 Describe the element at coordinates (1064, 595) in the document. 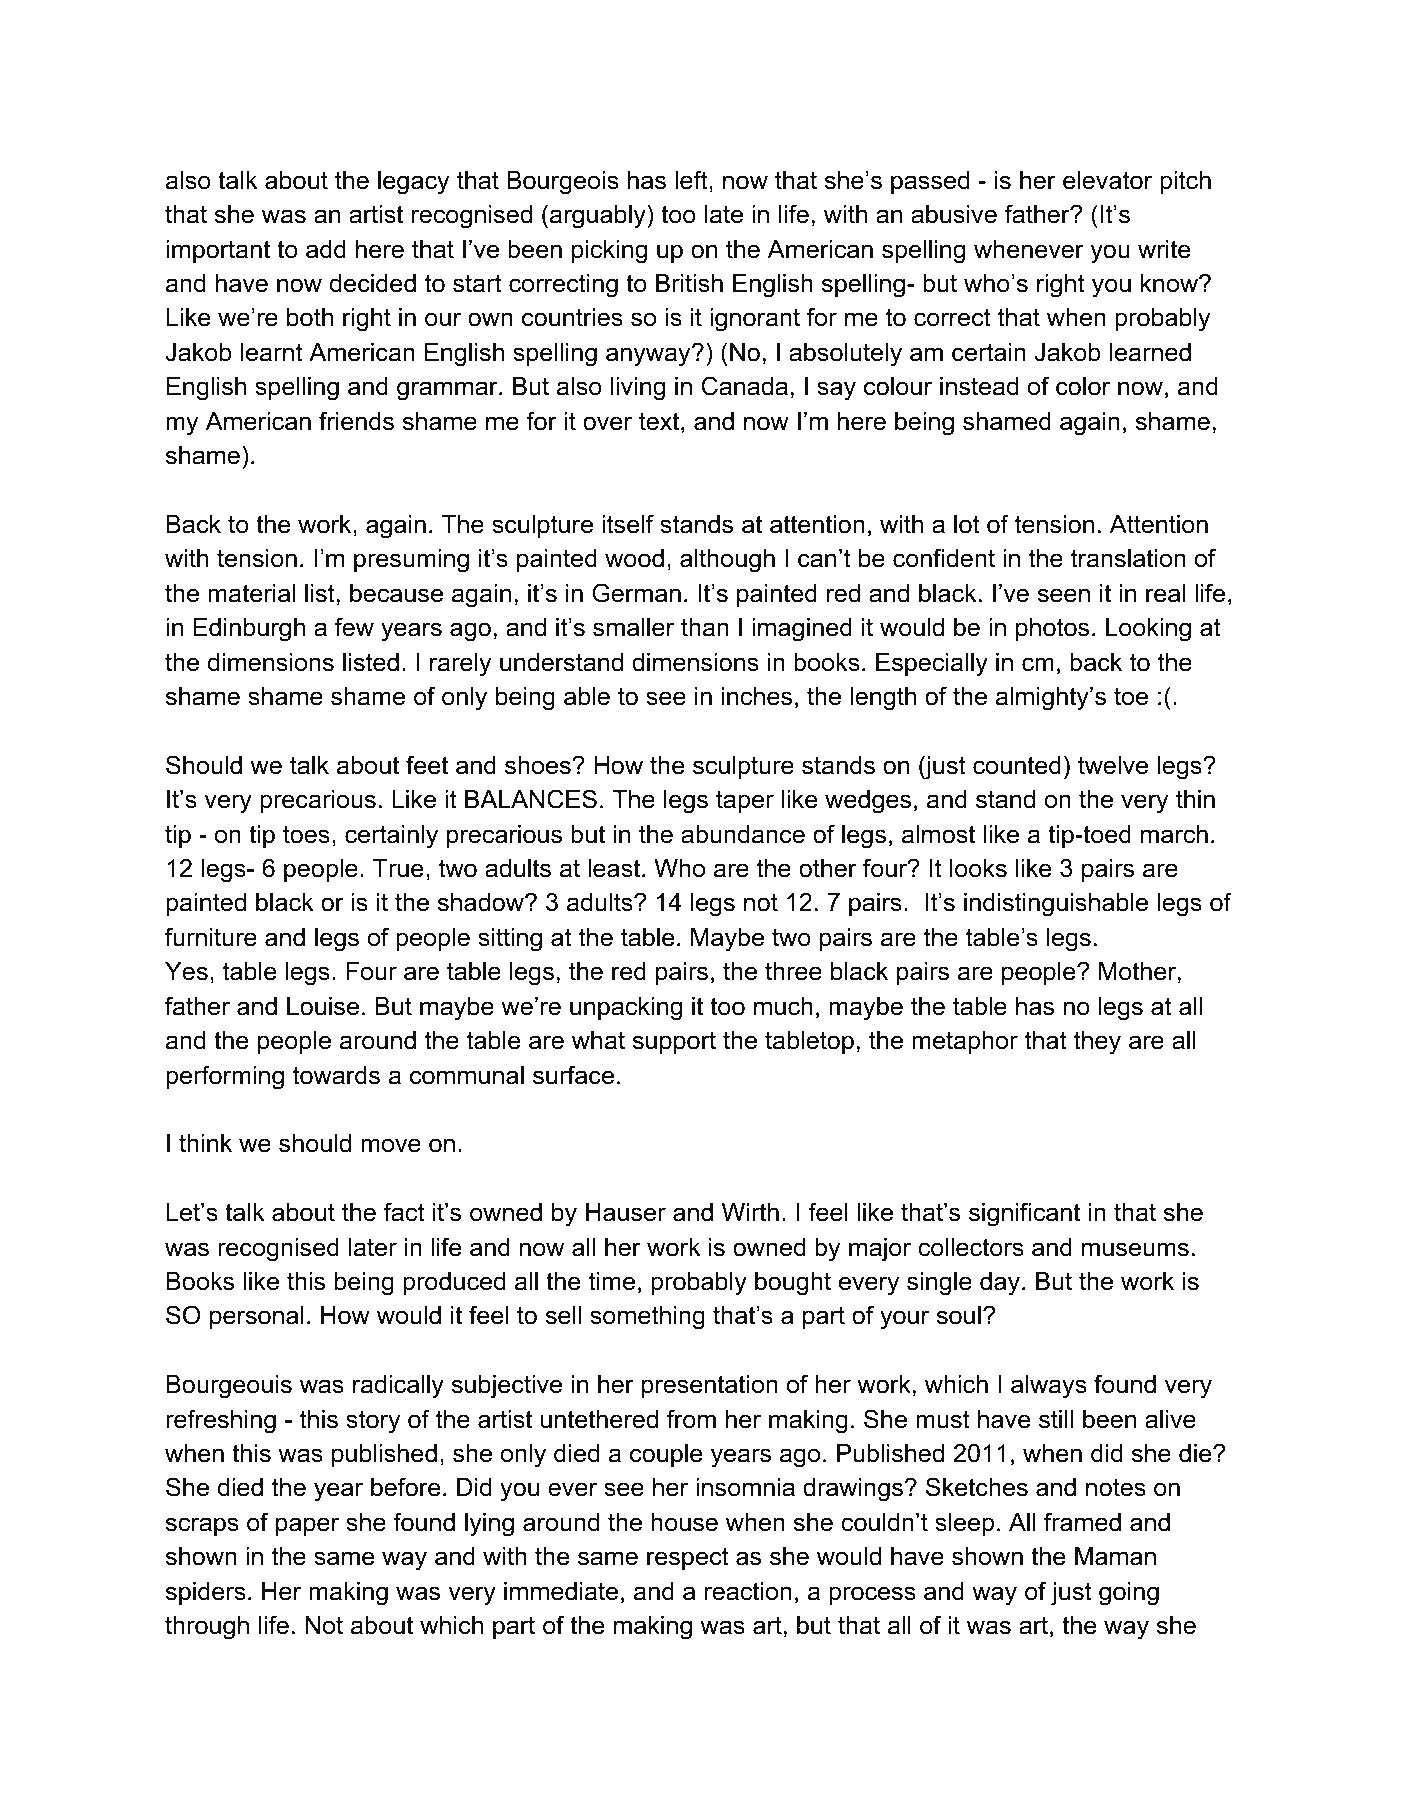

I see `seen` at that location.
